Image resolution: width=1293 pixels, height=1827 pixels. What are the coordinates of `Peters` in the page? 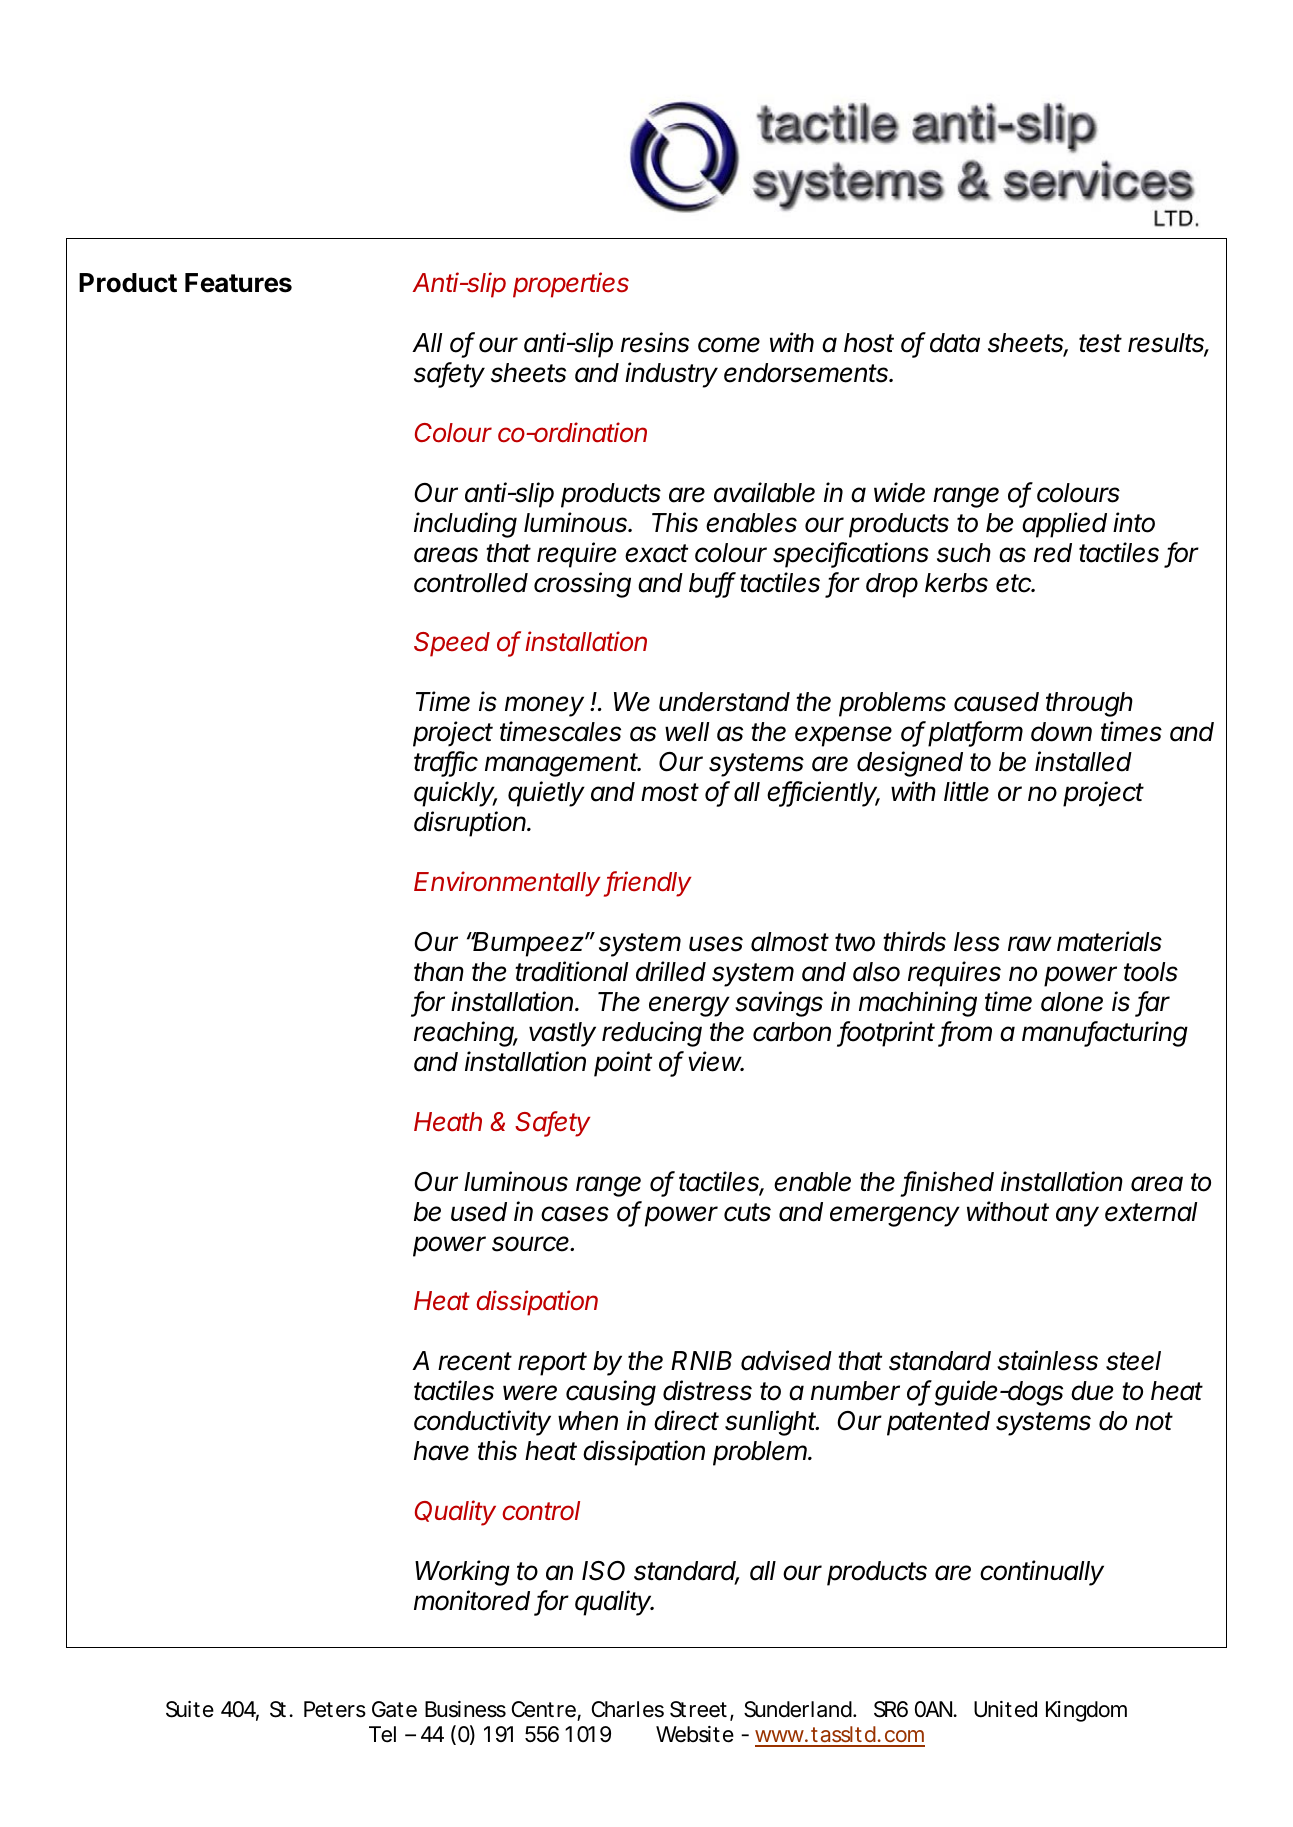 It's located at (335, 1709).
